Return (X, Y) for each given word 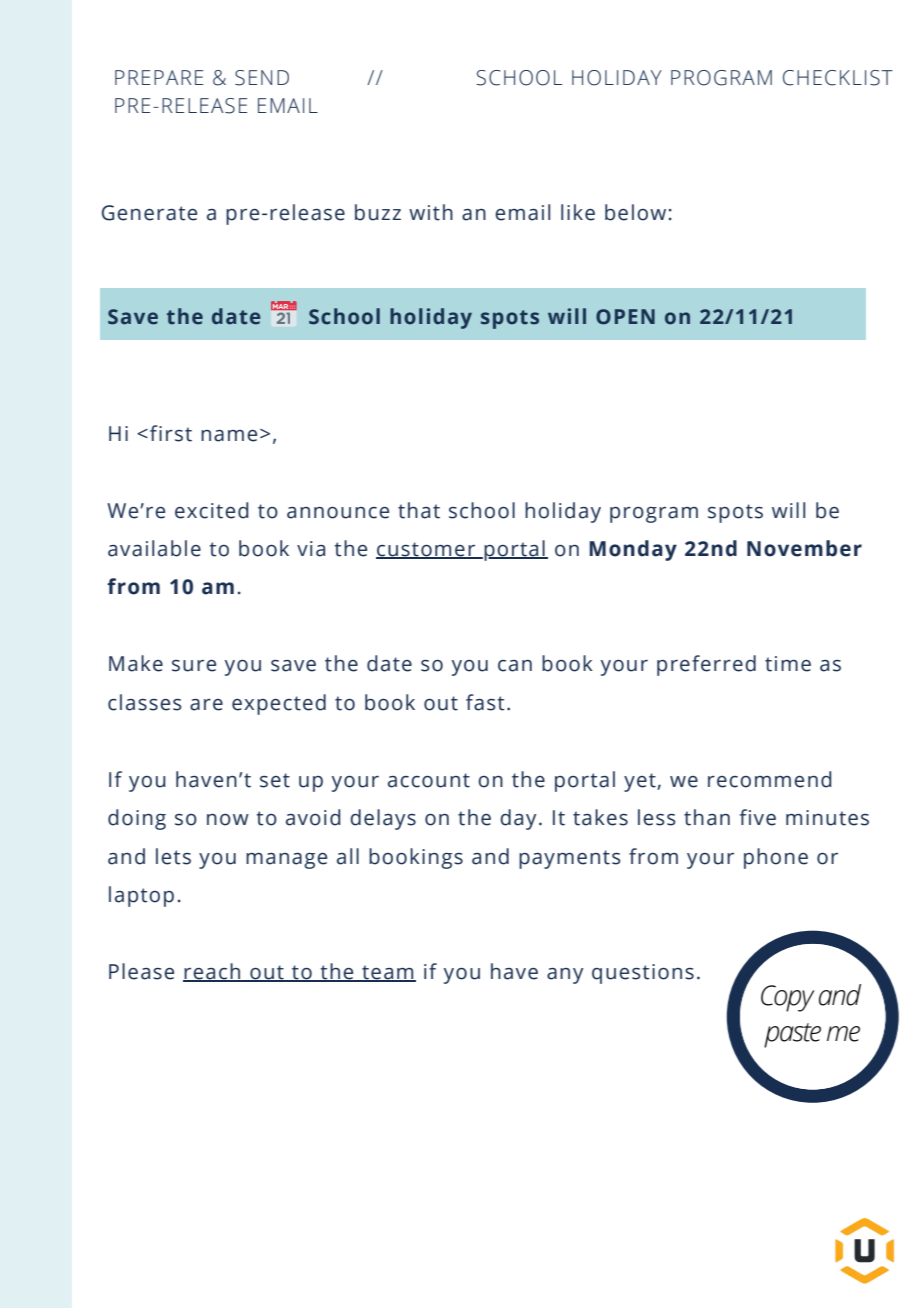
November (804, 548)
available (154, 548)
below (635, 212)
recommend (770, 779)
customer (427, 550)
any (565, 976)
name (229, 436)
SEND (262, 78)
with (431, 212)
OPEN (625, 317)
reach (213, 972)
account (429, 780)
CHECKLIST (838, 78)
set (275, 780)
